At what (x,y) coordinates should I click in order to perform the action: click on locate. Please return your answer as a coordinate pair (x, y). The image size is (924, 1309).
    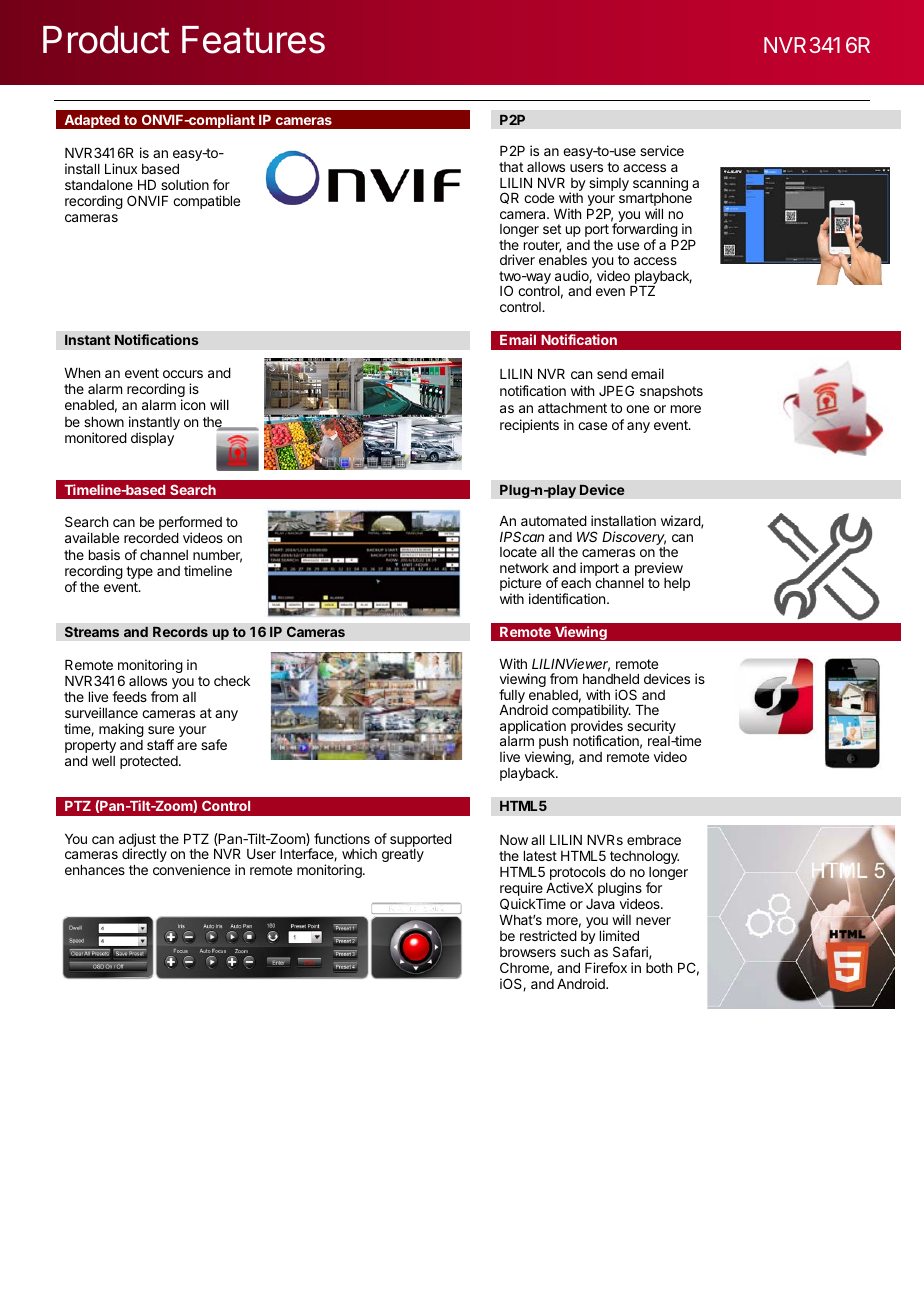
    Looking at the image, I should click on (518, 552).
